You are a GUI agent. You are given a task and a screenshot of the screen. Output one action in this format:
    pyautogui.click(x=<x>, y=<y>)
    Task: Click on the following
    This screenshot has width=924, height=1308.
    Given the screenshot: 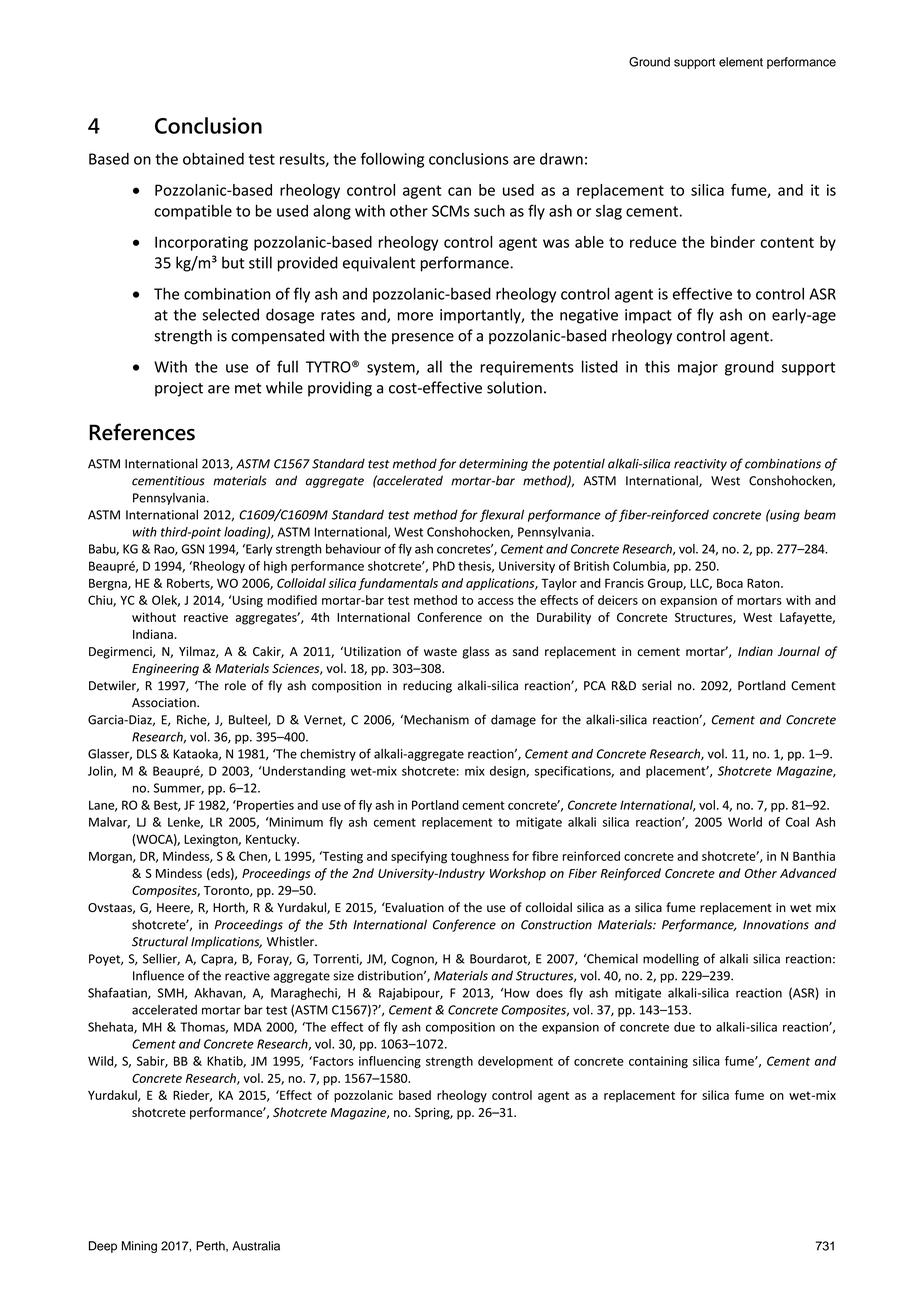 What is the action you would take?
    pyautogui.click(x=392, y=160)
